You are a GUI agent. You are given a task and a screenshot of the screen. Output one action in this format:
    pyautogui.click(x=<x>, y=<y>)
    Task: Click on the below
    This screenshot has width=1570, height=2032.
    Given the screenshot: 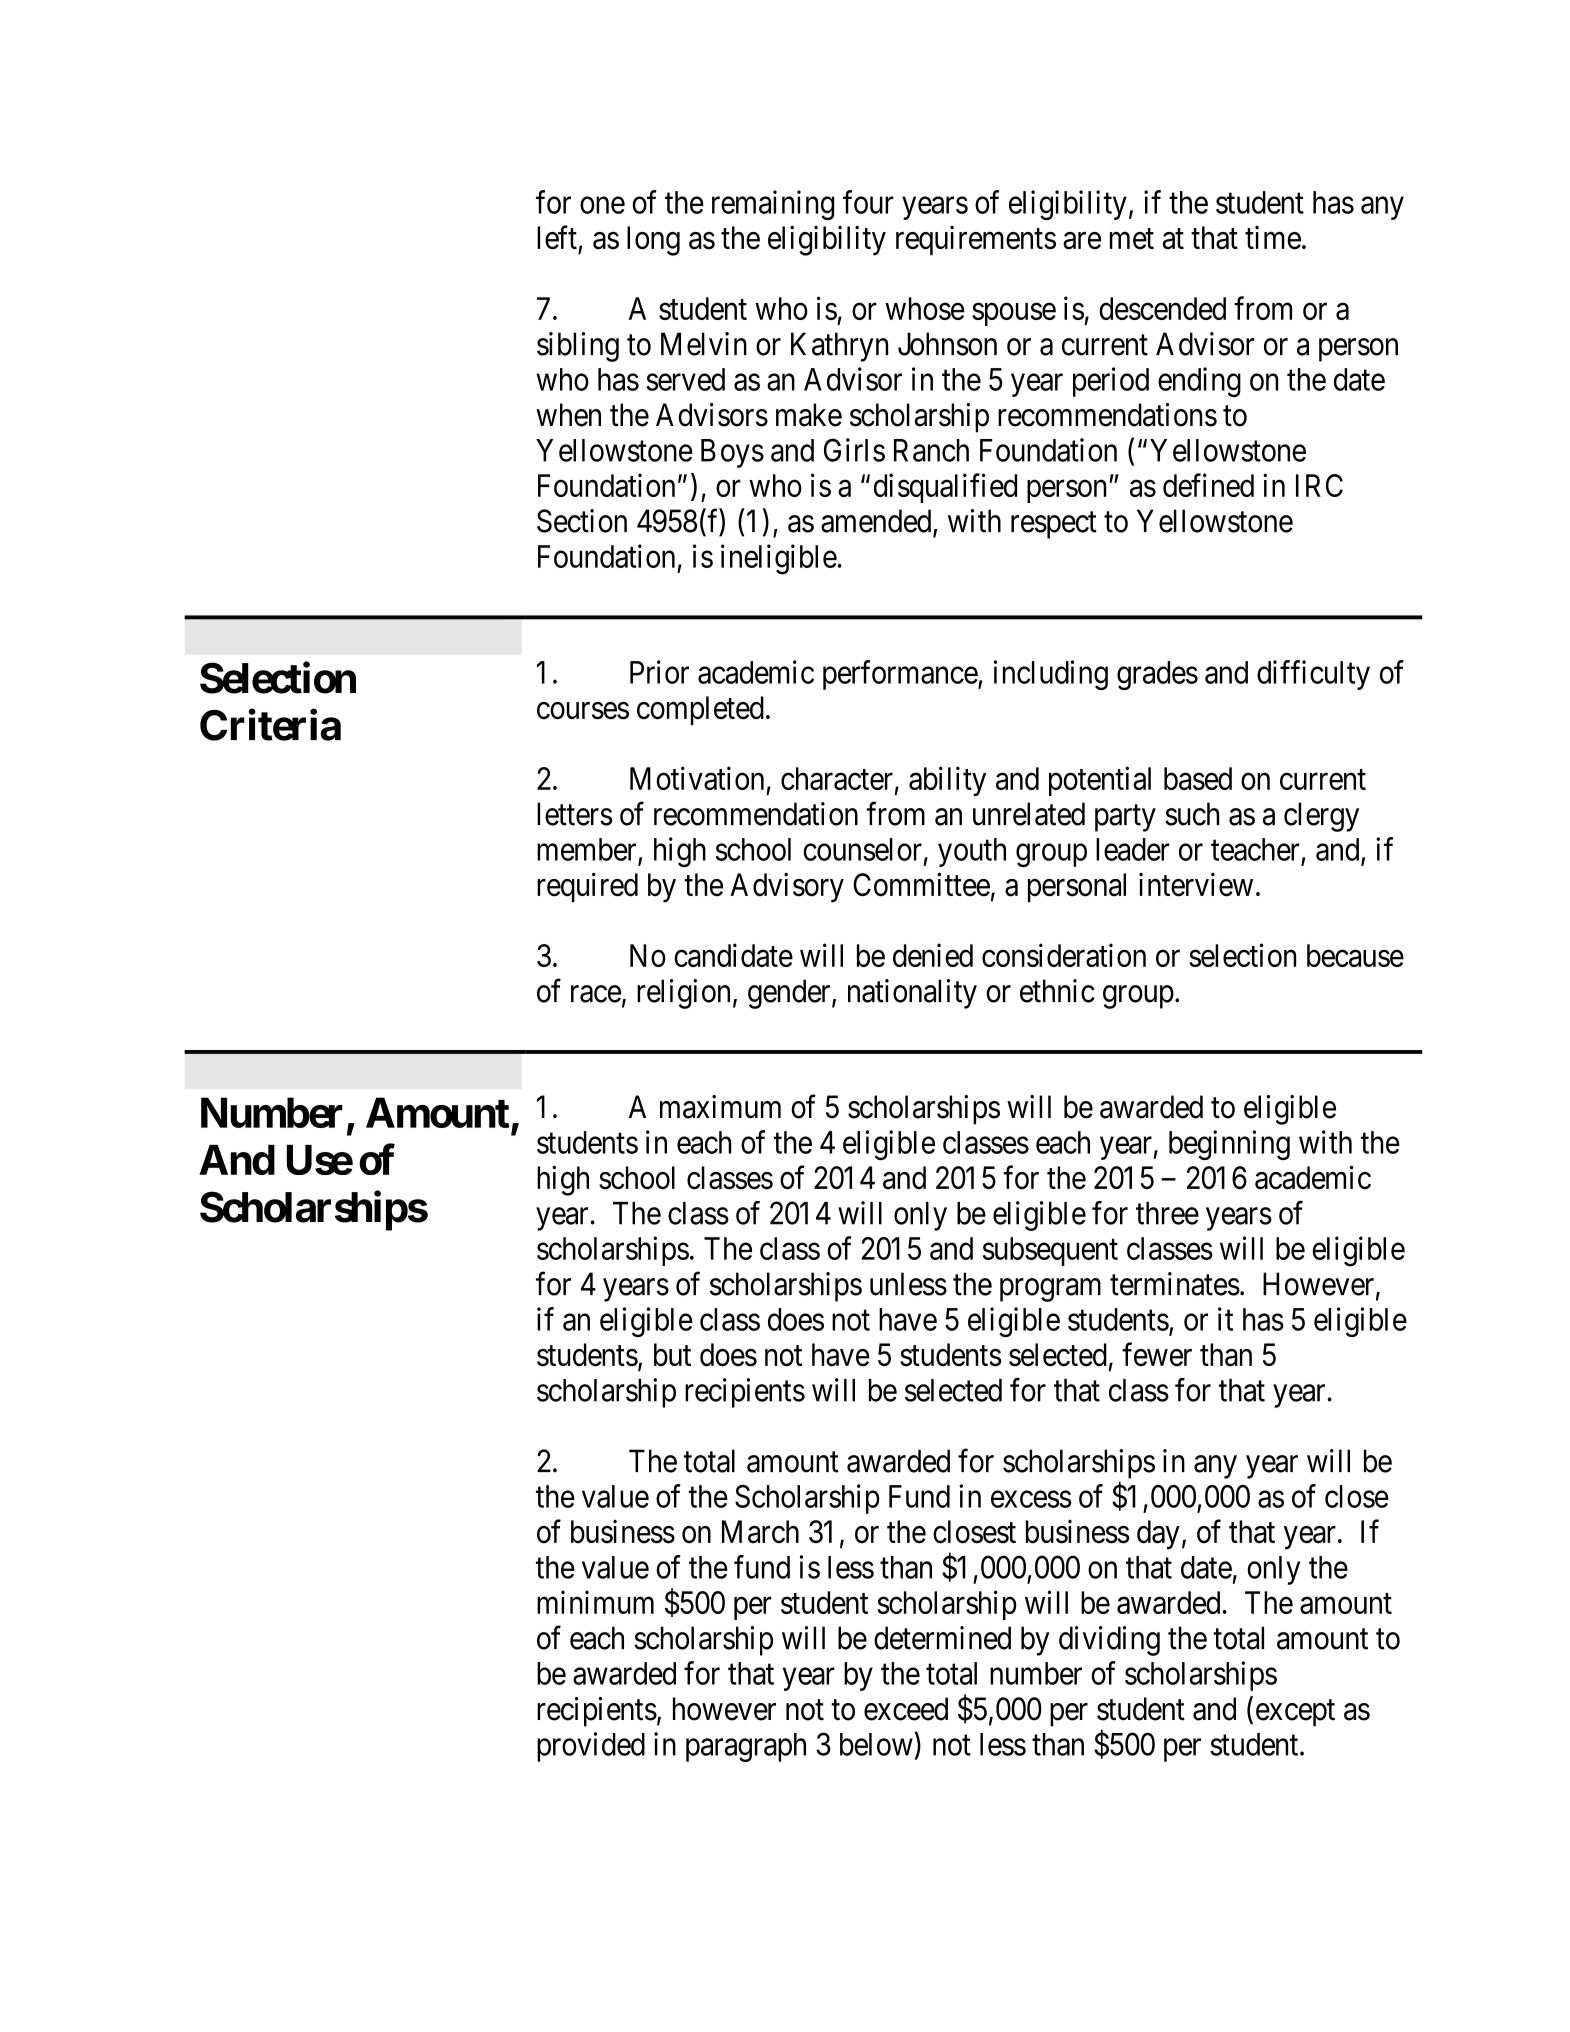 What is the action you would take?
    pyautogui.click(x=876, y=1744)
